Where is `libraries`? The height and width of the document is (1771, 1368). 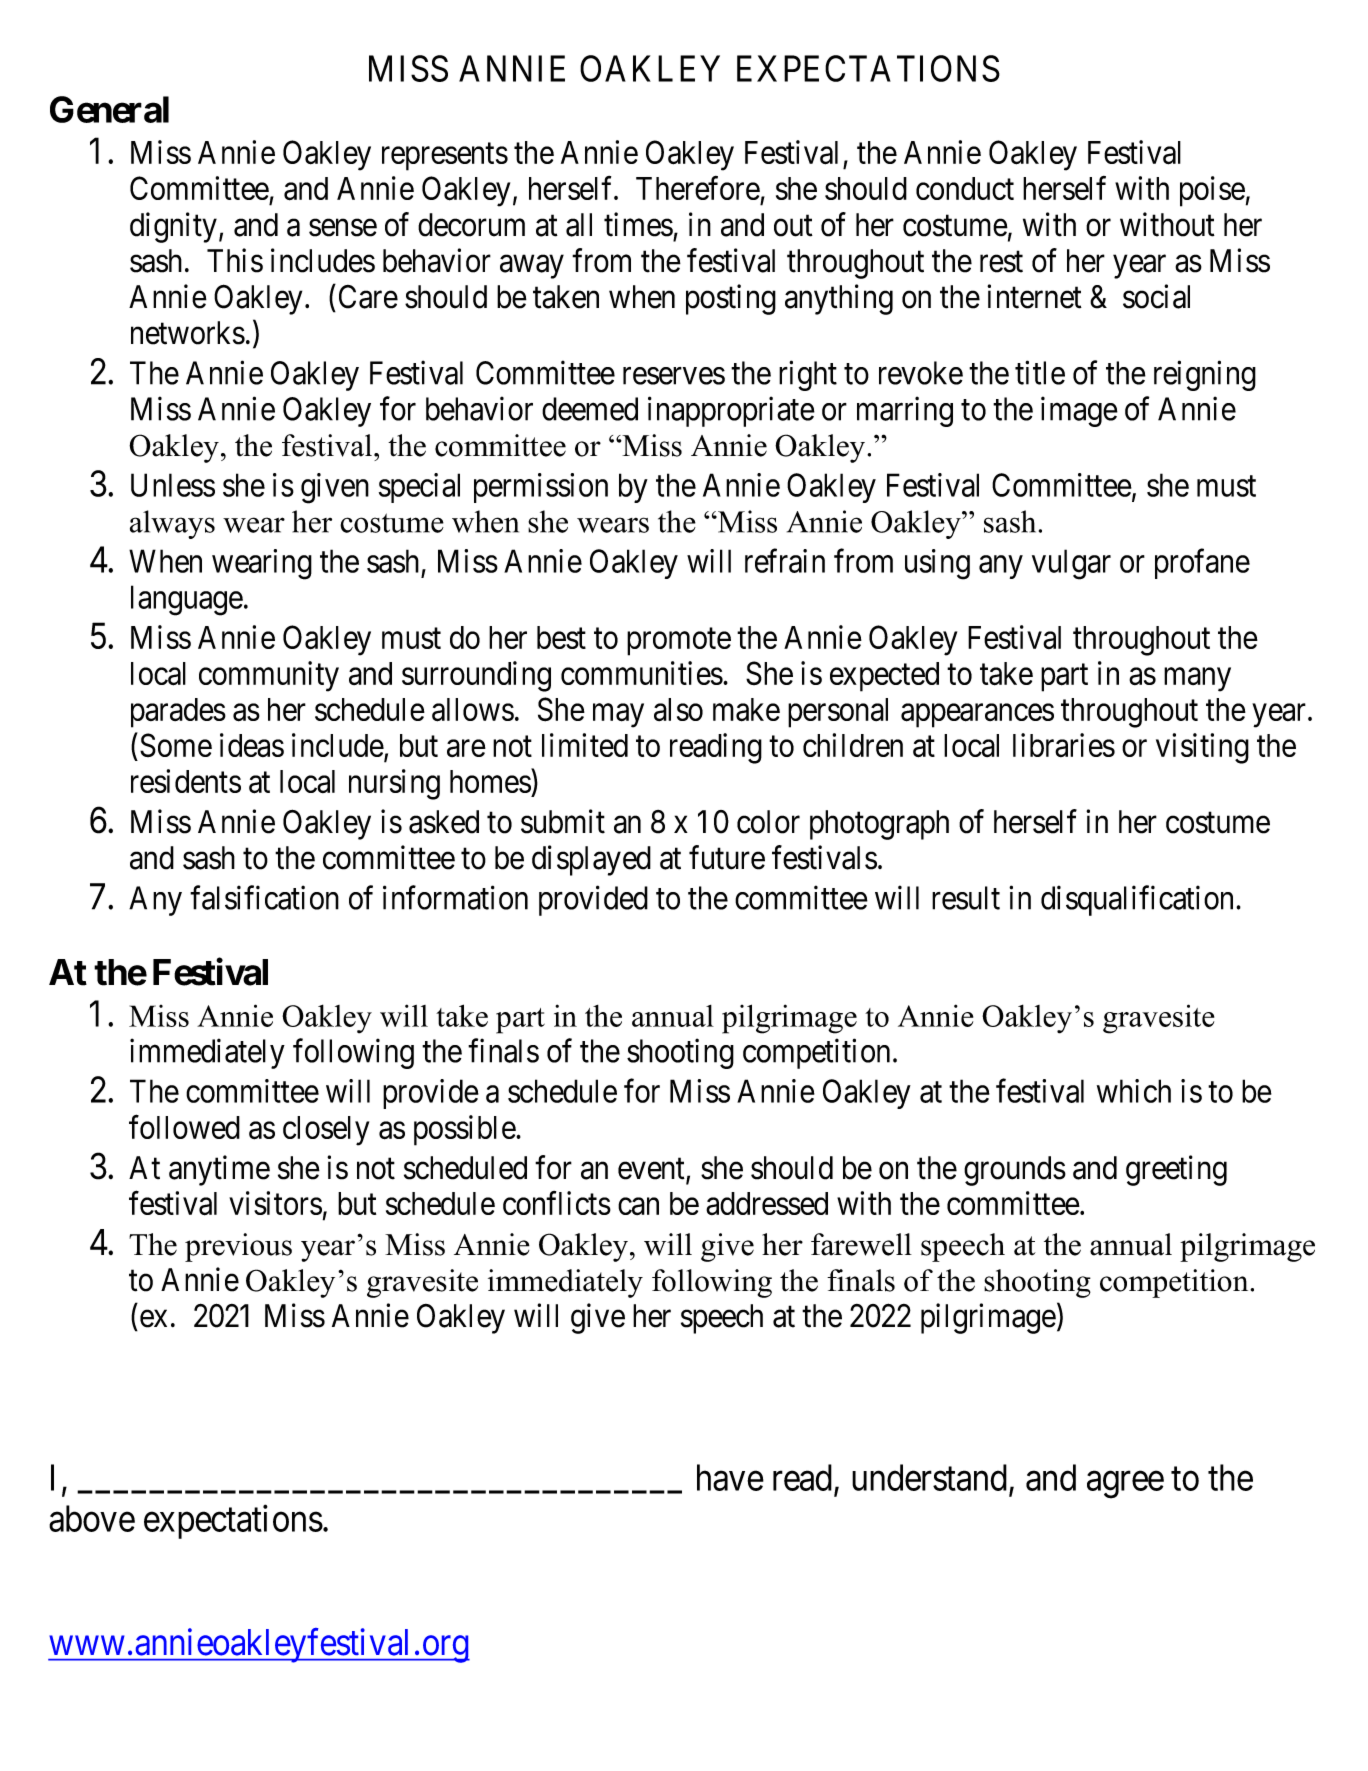 libraries is located at coordinates (1064, 745).
